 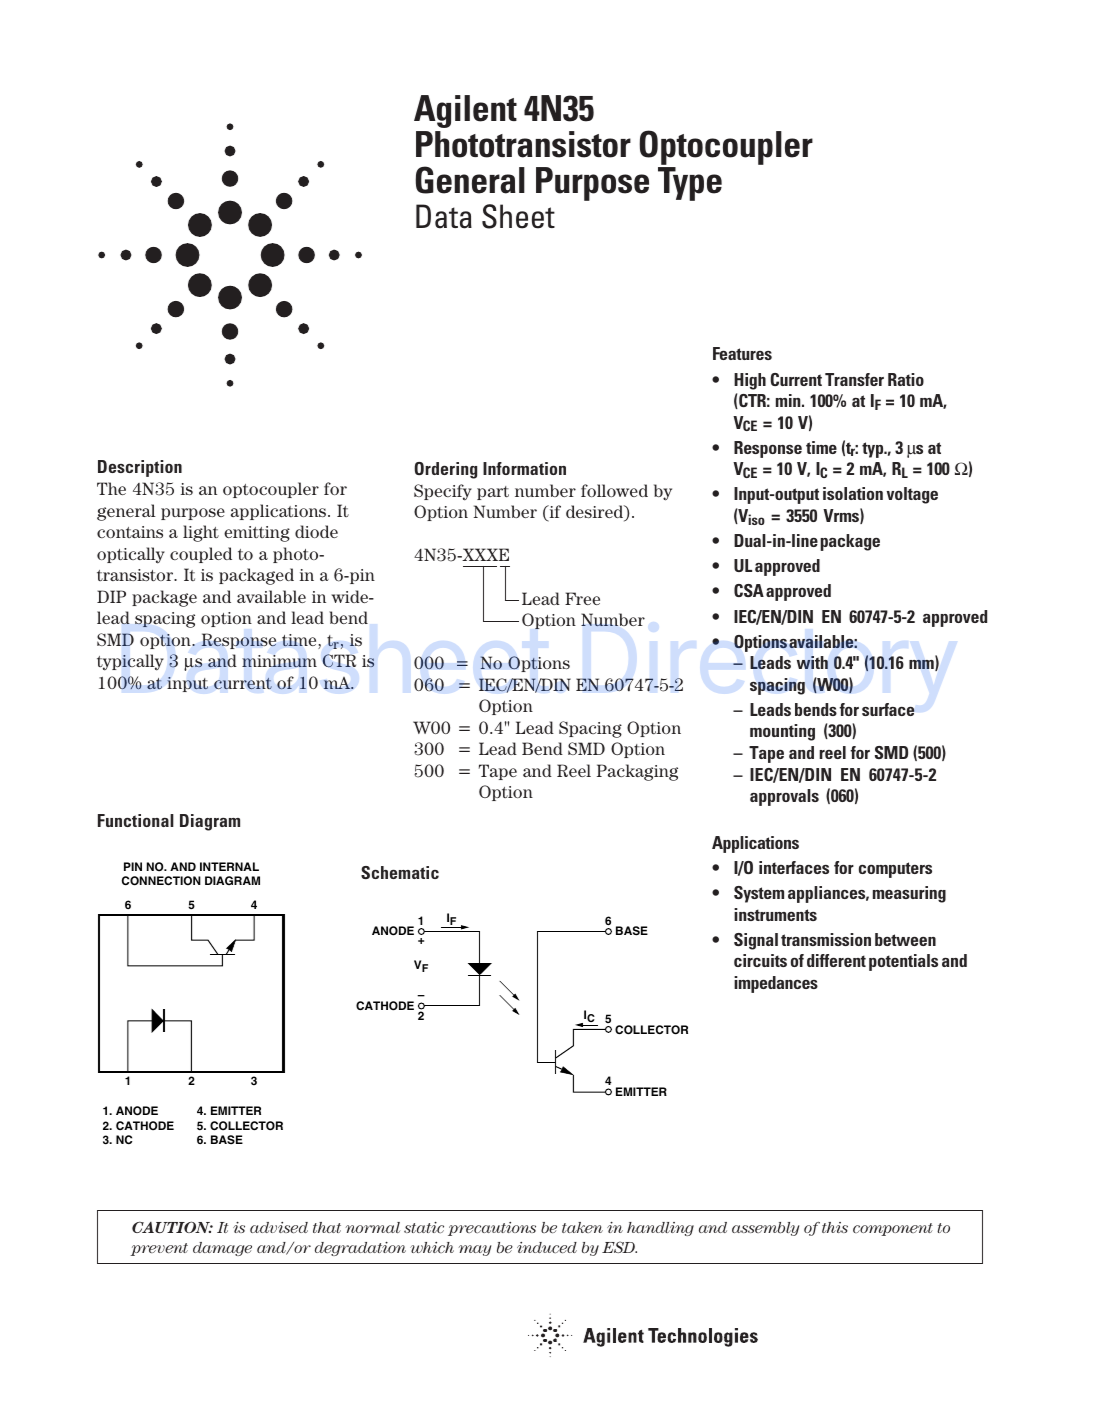 What do you see at coordinates (222, 1249) in the document?
I see `damage` at bounding box center [222, 1249].
